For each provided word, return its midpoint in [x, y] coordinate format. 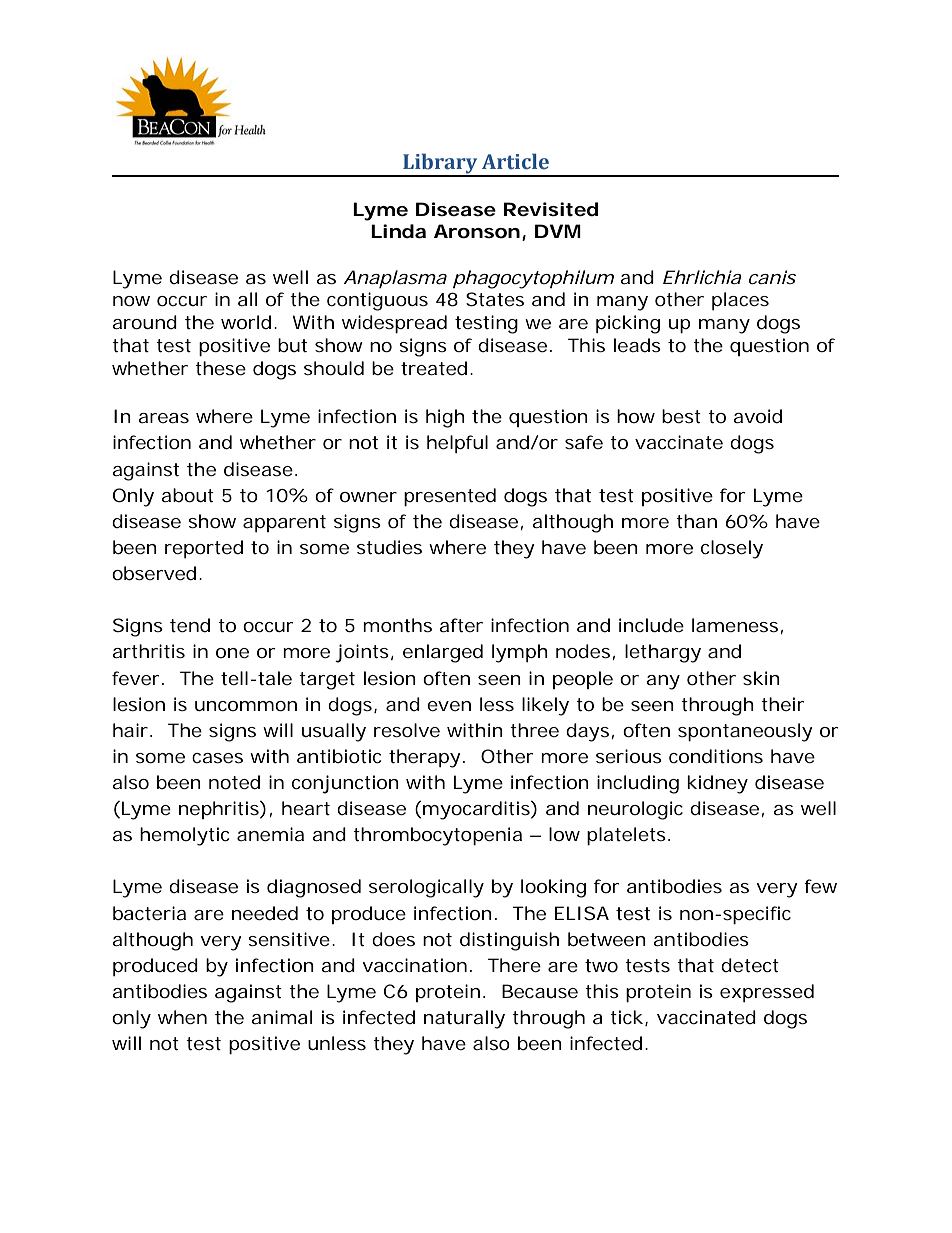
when [182, 1017]
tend [190, 625]
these [220, 368]
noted [234, 782]
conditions [716, 756]
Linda [398, 231]
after [461, 625]
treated [434, 368]
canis [772, 277]
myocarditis [477, 810]
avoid [757, 416]
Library [440, 164]
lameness [735, 625]
